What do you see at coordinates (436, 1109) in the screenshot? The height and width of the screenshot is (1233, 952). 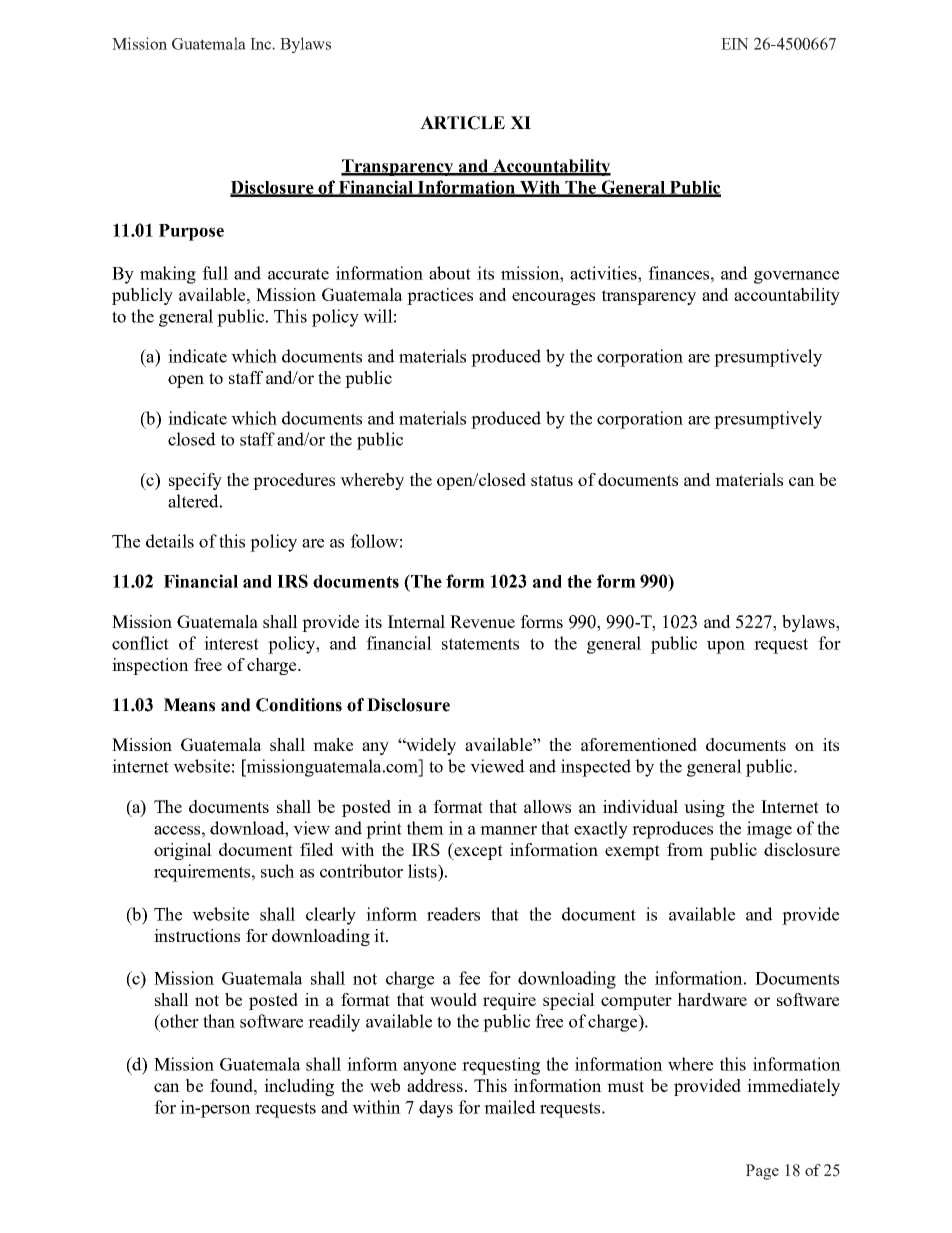 I see `days` at bounding box center [436, 1109].
